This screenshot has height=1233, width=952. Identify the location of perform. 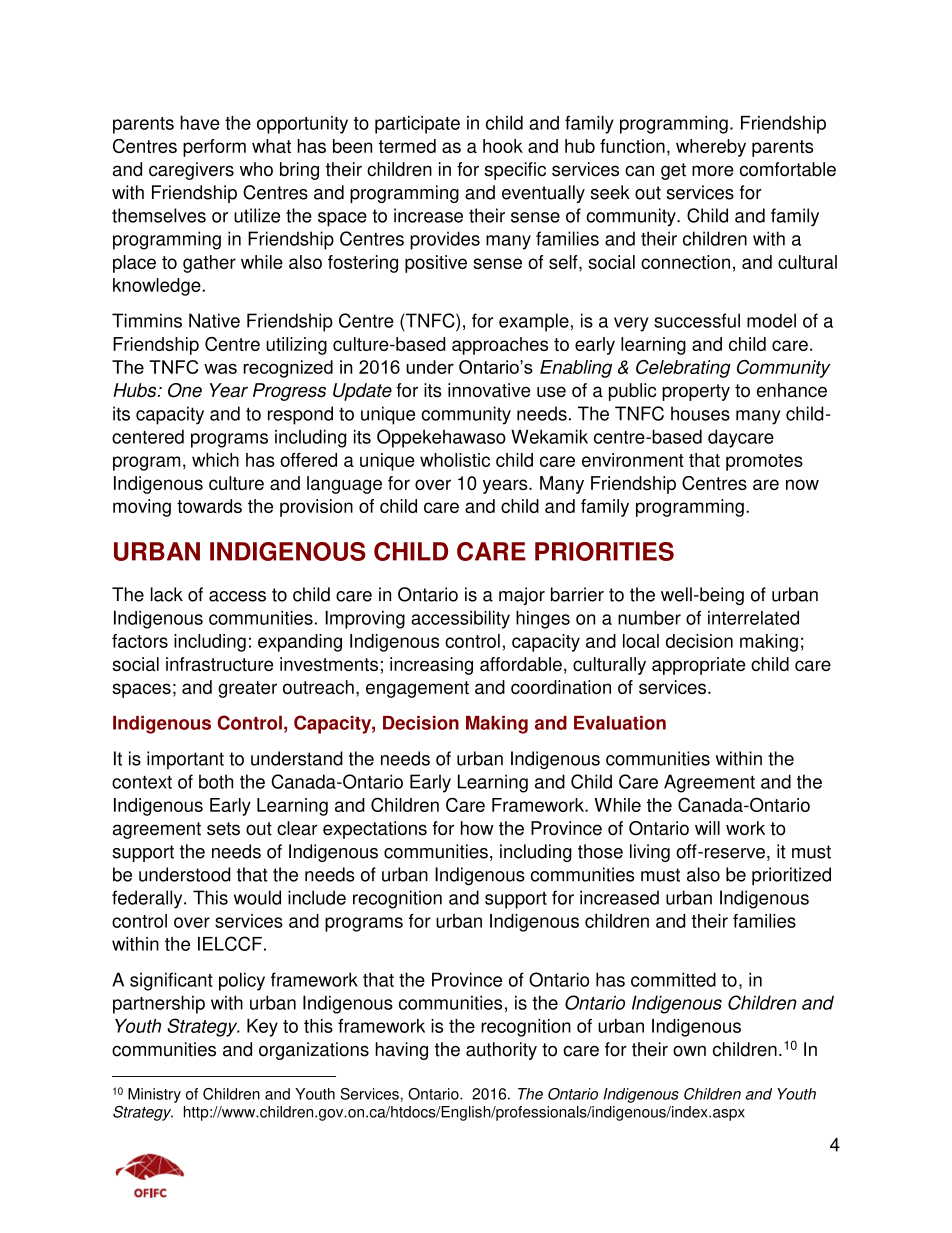
(214, 148).
